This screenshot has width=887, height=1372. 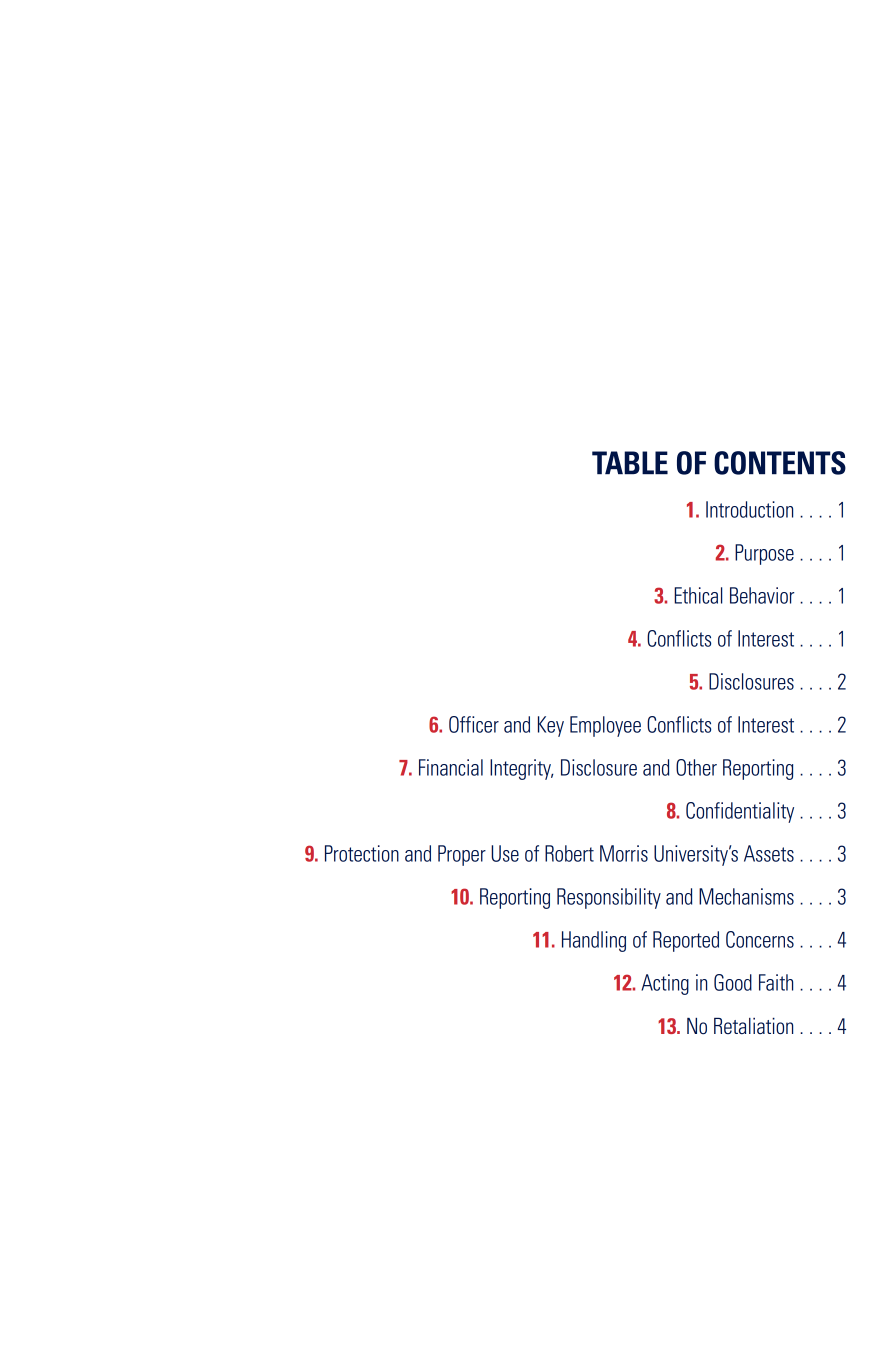 I want to click on Handling, so click(x=594, y=941).
